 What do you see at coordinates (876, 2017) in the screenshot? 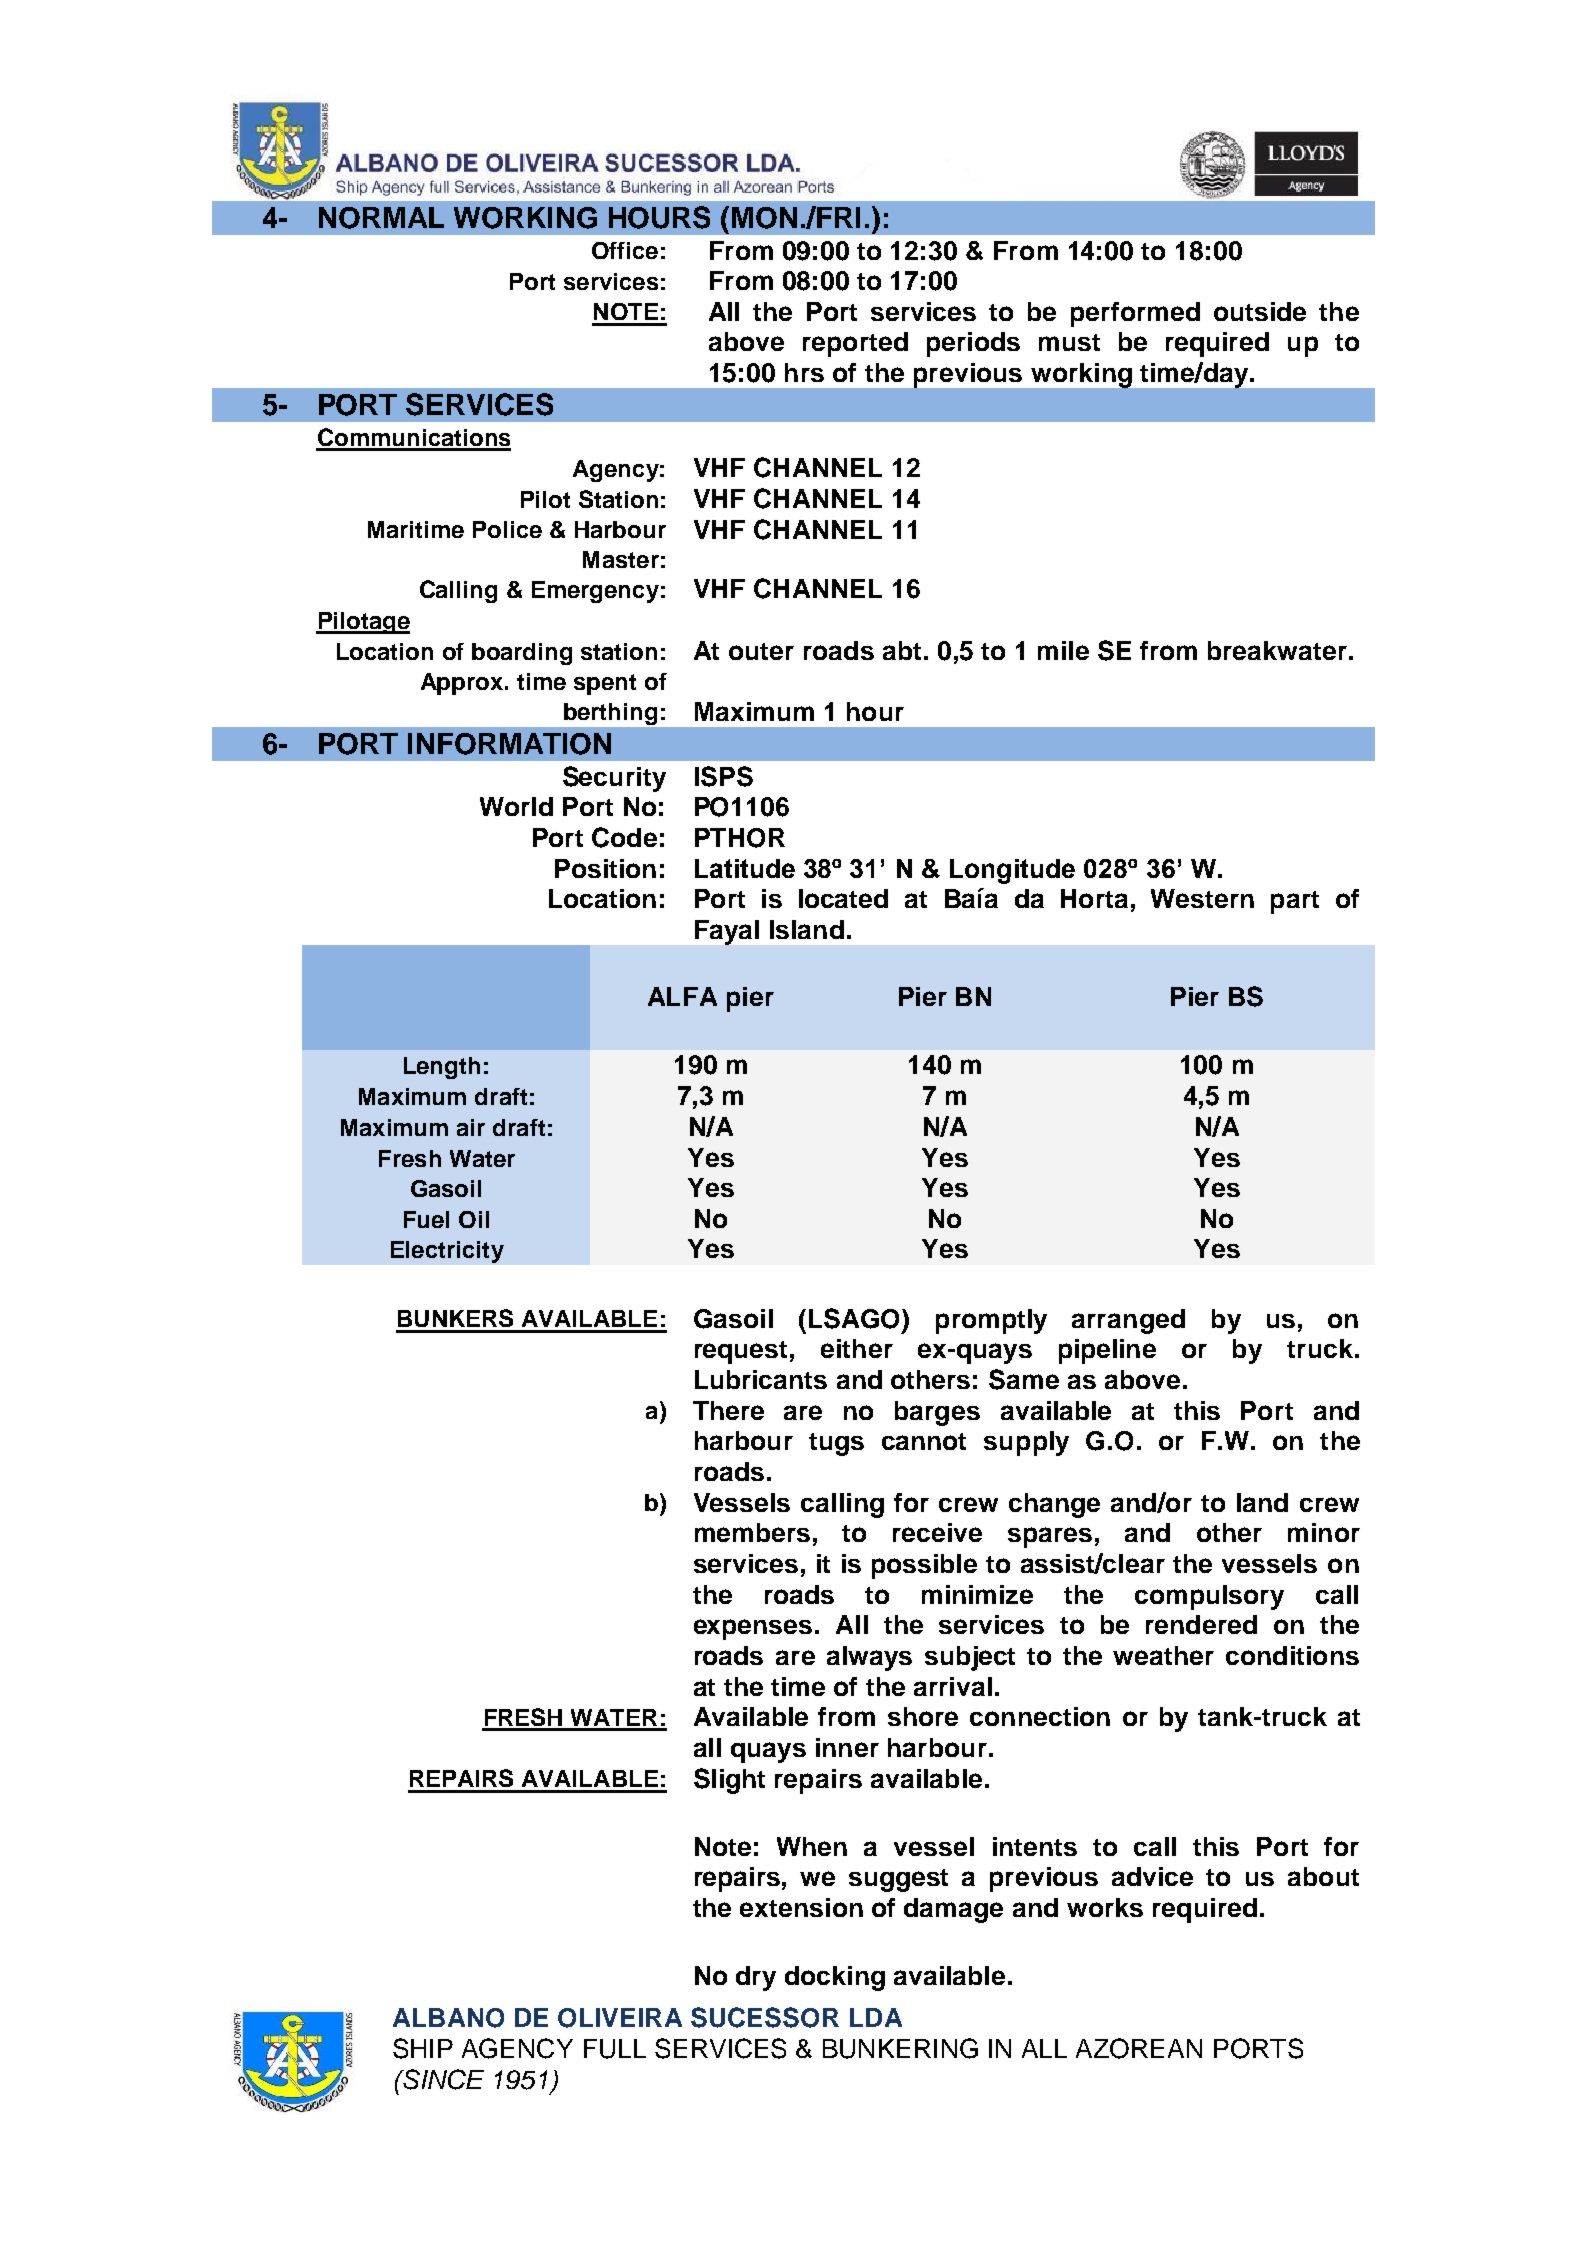
I see `LDA` at bounding box center [876, 2017].
